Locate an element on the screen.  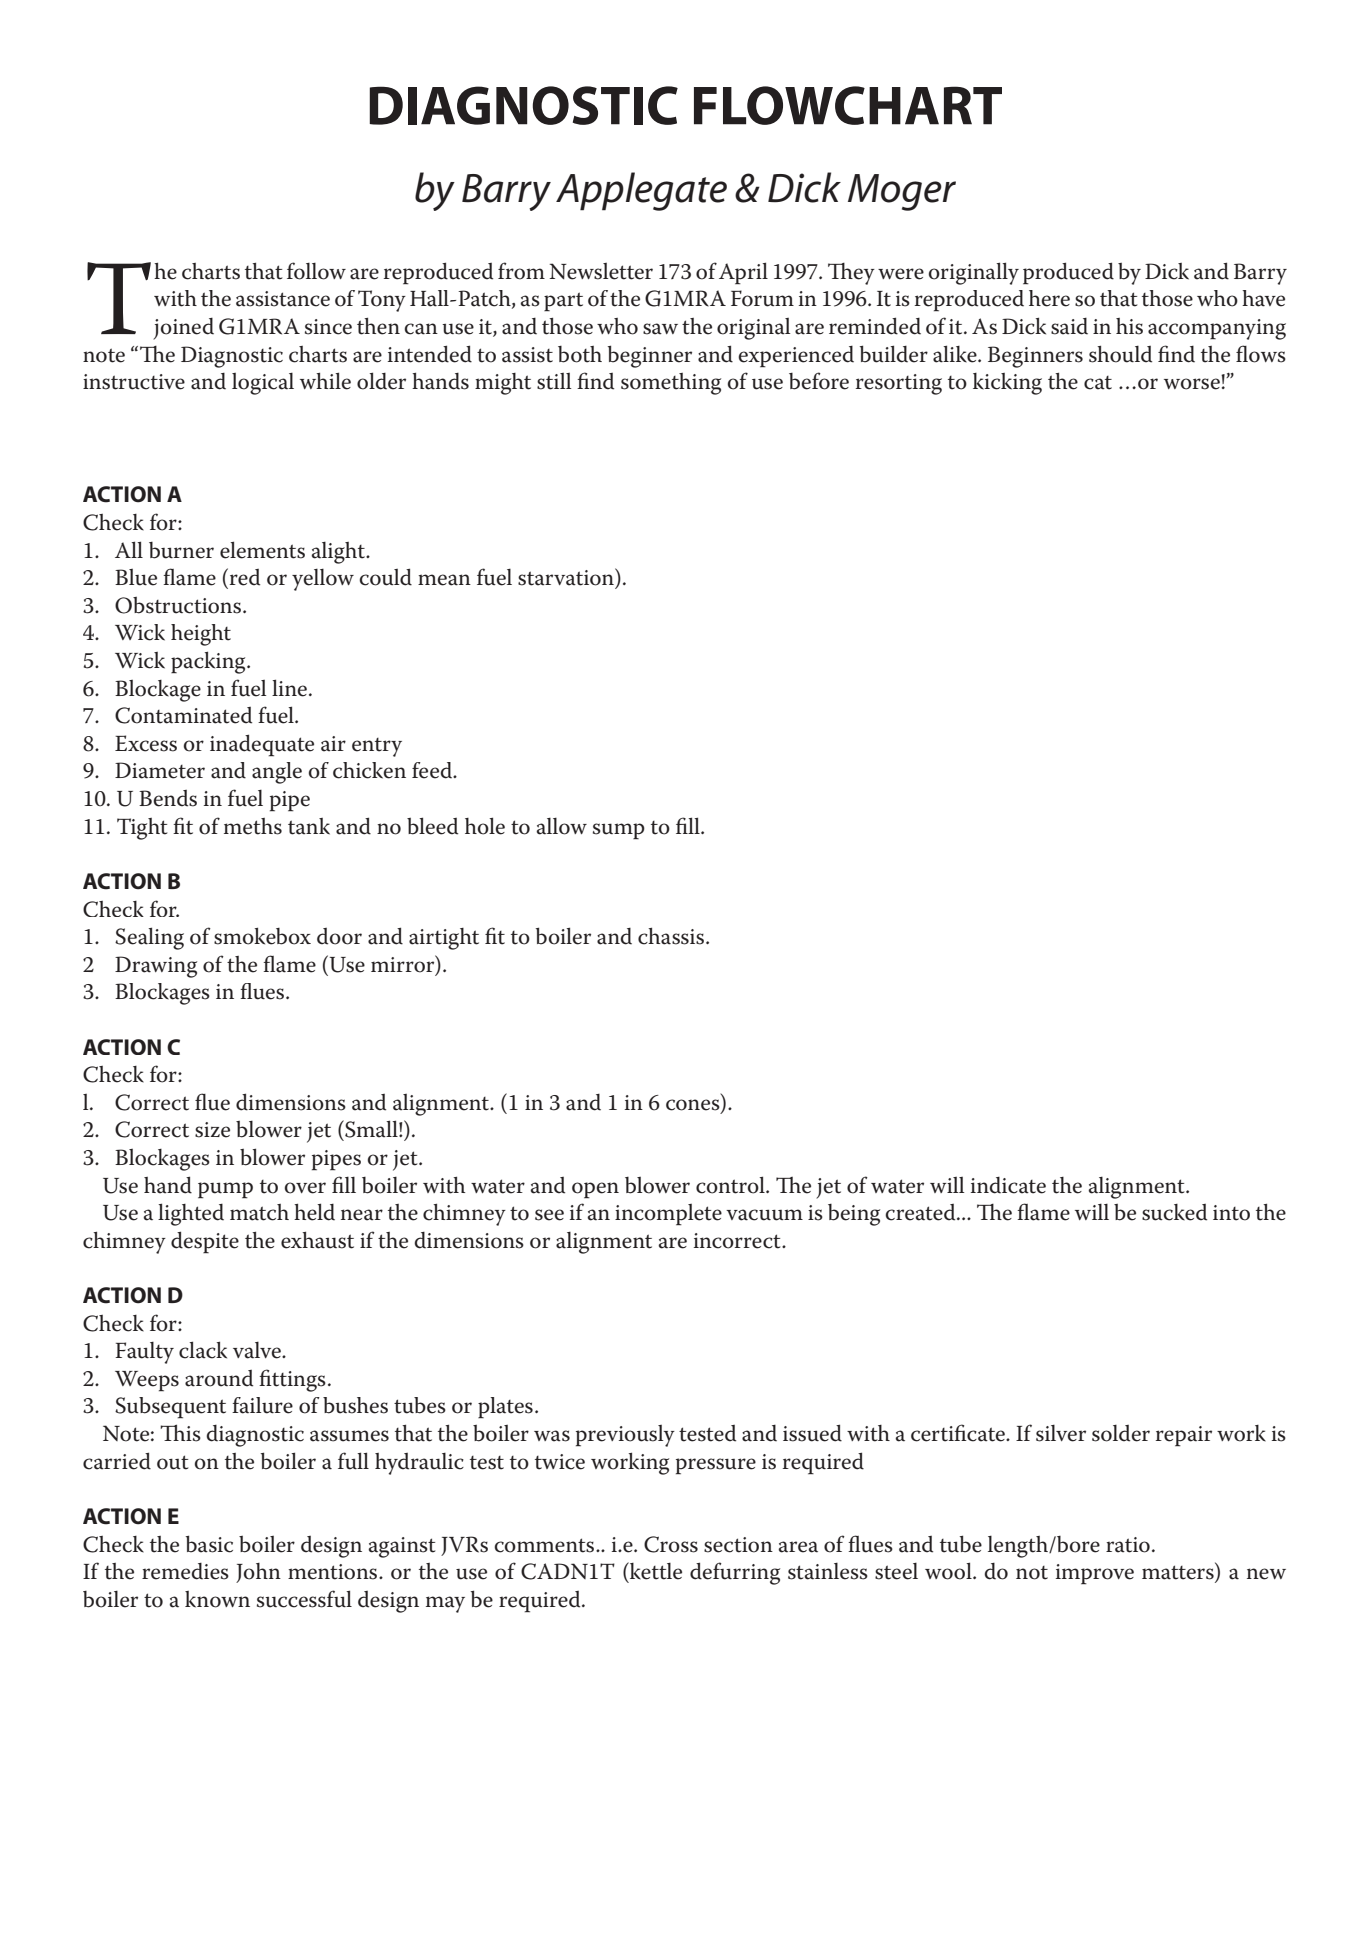
size is located at coordinates (212, 1130).
